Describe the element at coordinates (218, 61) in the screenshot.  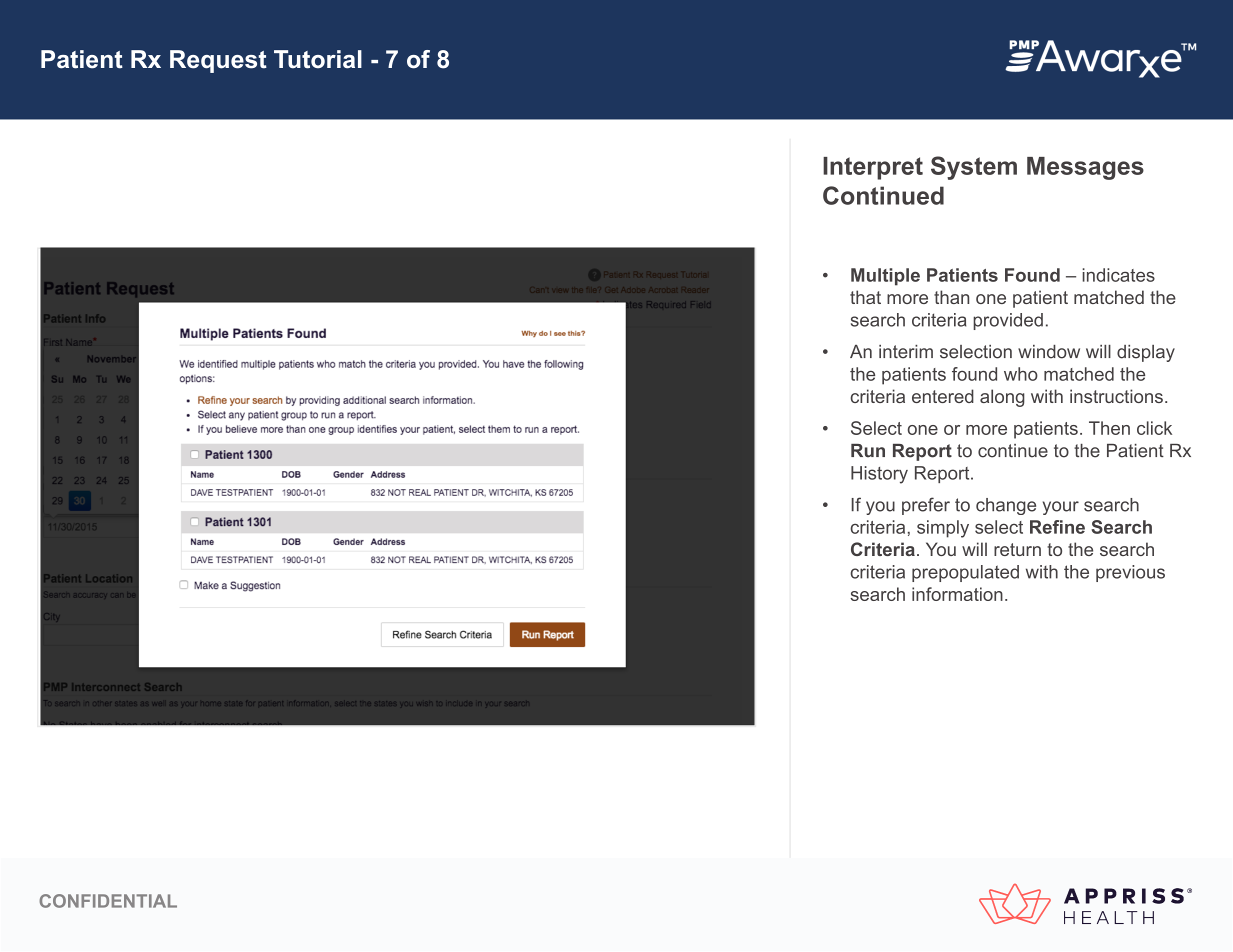
I see `Request` at that location.
